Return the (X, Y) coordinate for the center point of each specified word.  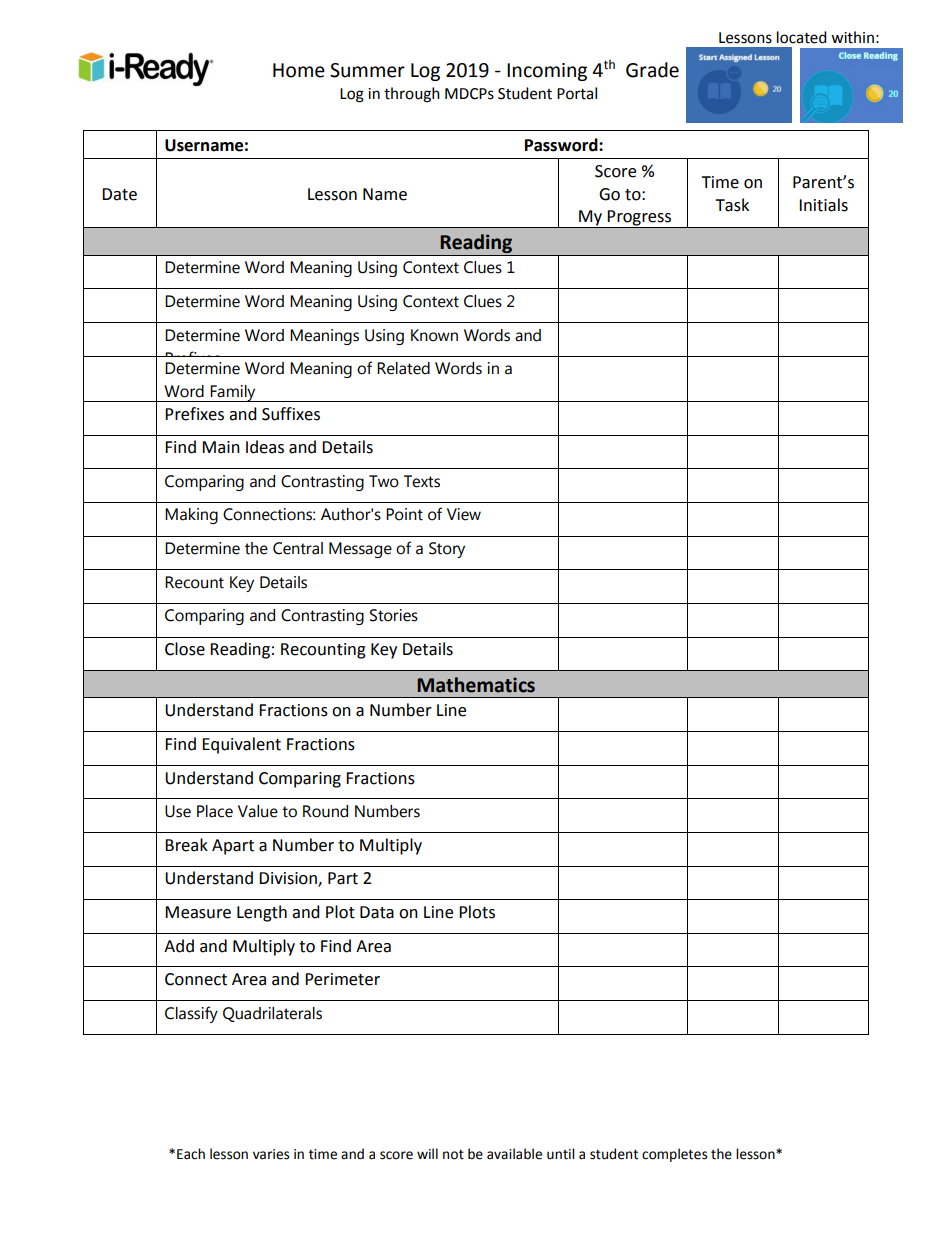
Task (732, 205)
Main (221, 447)
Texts (422, 481)
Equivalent (241, 745)
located (802, 37)
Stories (394, 615)
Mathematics (476, 685)
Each (191, 1154)
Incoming (547, 72)
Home (299, 70)
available (514, 1154)
